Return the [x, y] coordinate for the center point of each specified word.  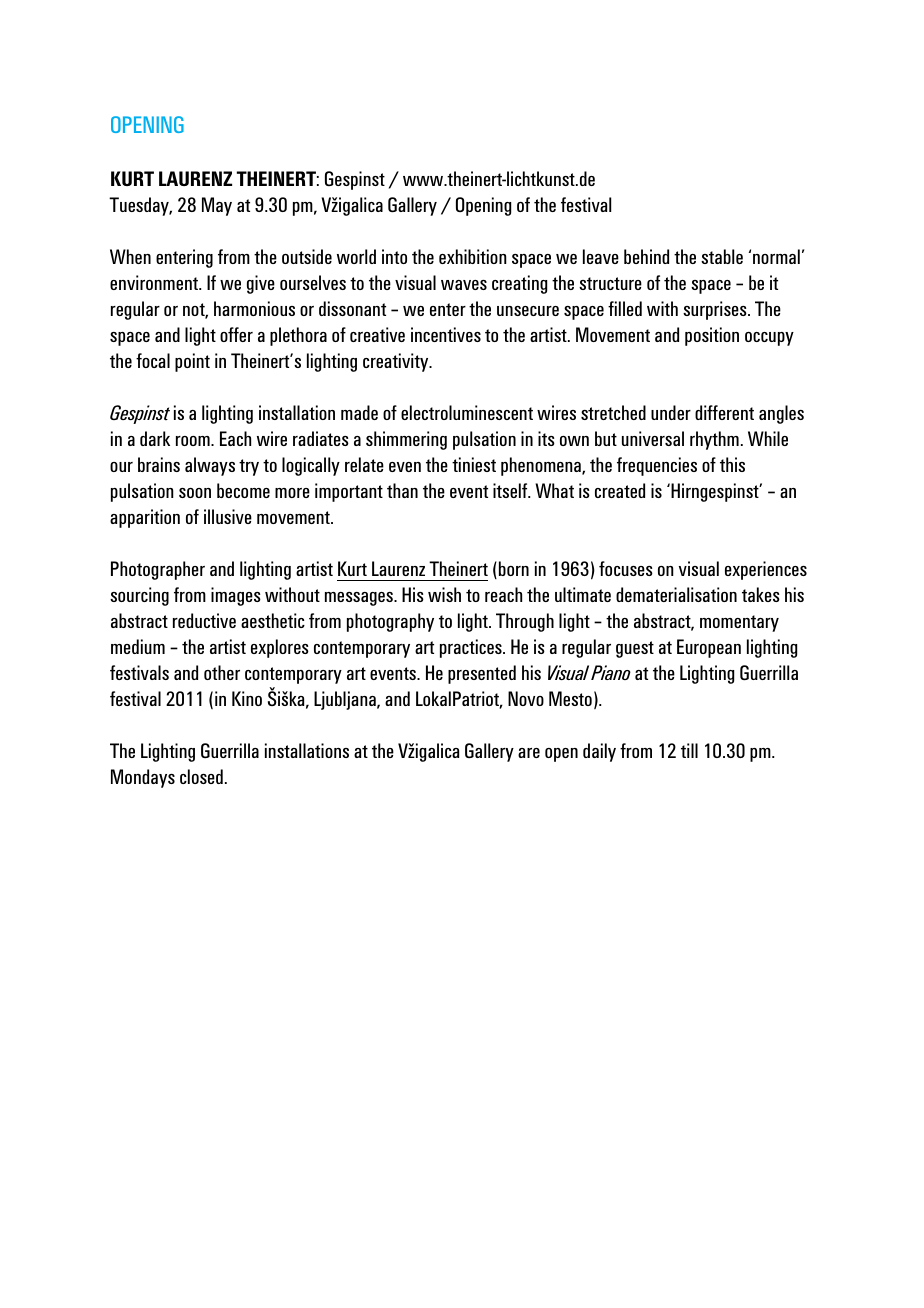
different [724, 412]
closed [201, 776]
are [529, 753]
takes [761, 594]
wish [444, 594]
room [194, 441]
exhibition [473, 256]
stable [722, 256]
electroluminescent [467, 412]
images [236, 596]
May [217, 206]
